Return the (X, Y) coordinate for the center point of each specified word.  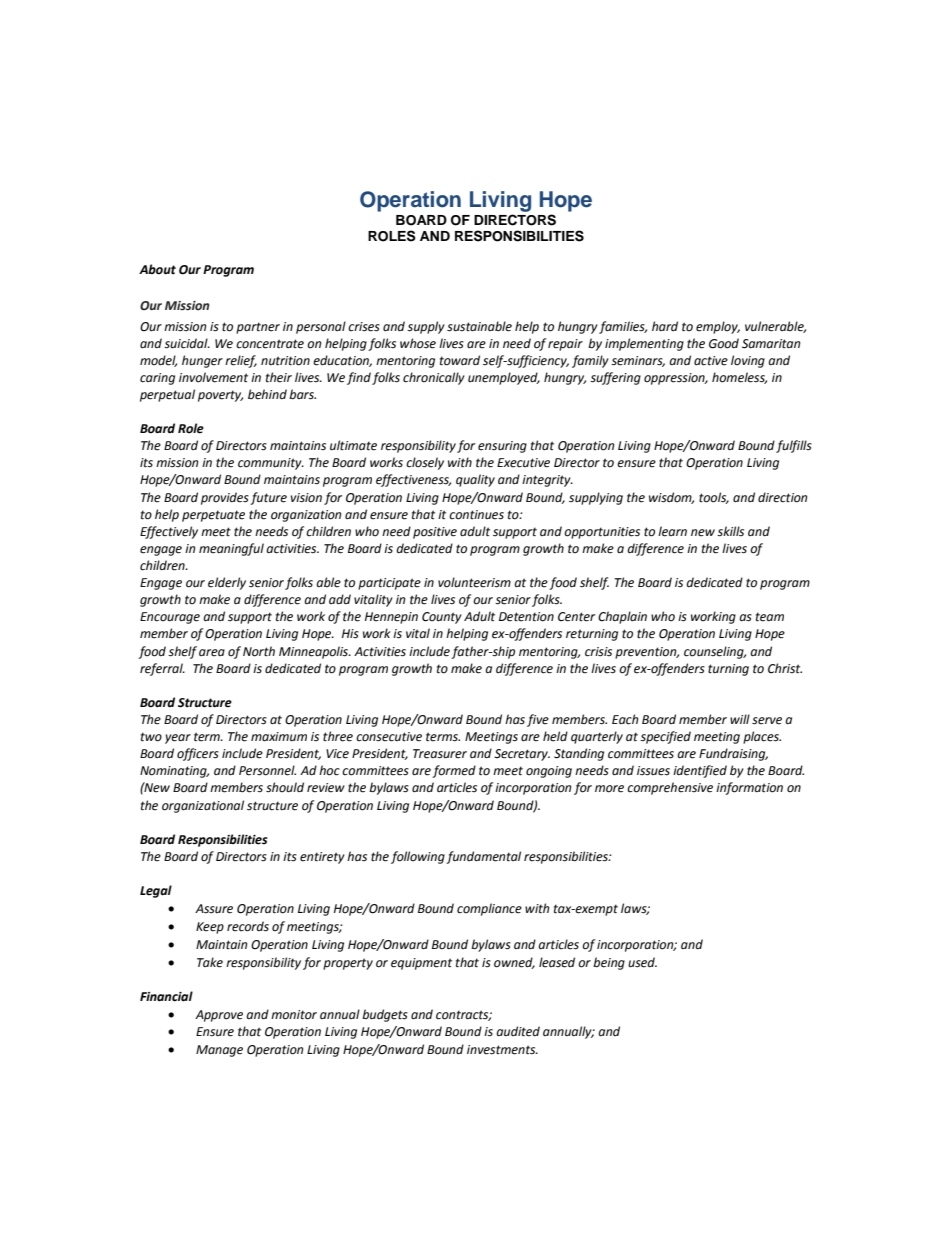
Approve (219, 1016)
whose (418, 343)
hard (665, 326)
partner (258, 328)
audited (518, 1031)
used (642, 962)
